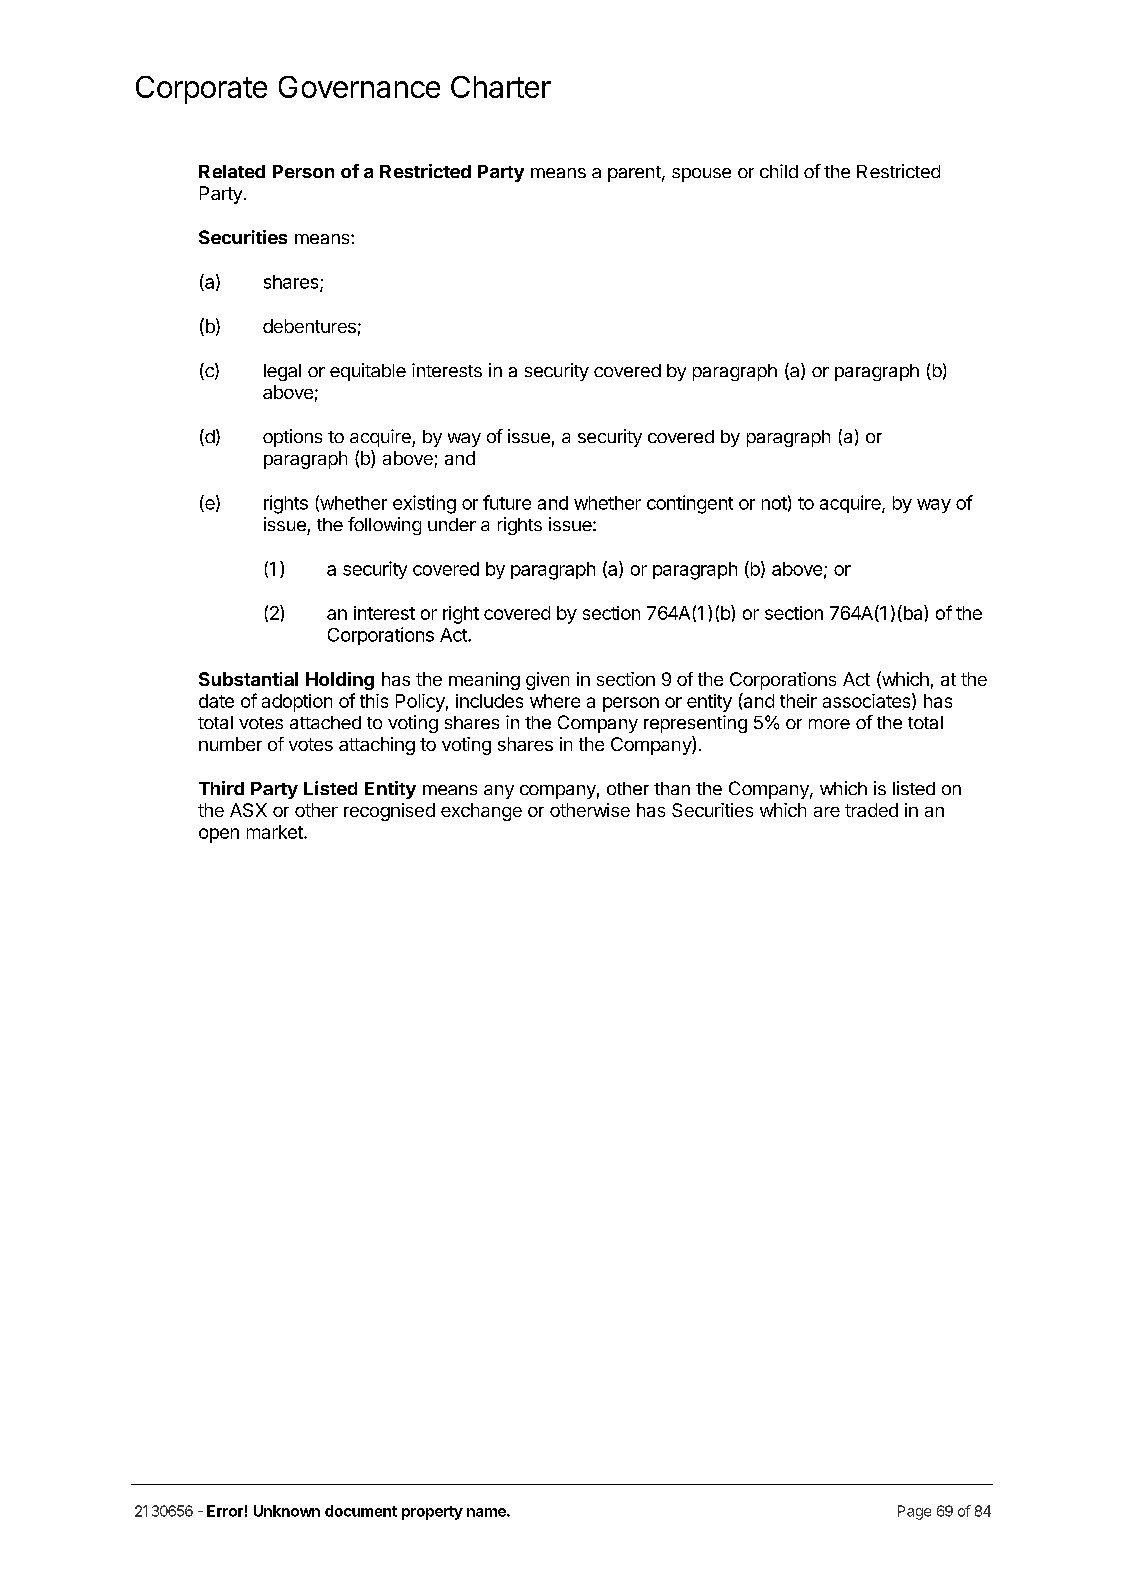 This screenshot has width=1124, height=1589. I want to click on Charter, so click(501, 87).
